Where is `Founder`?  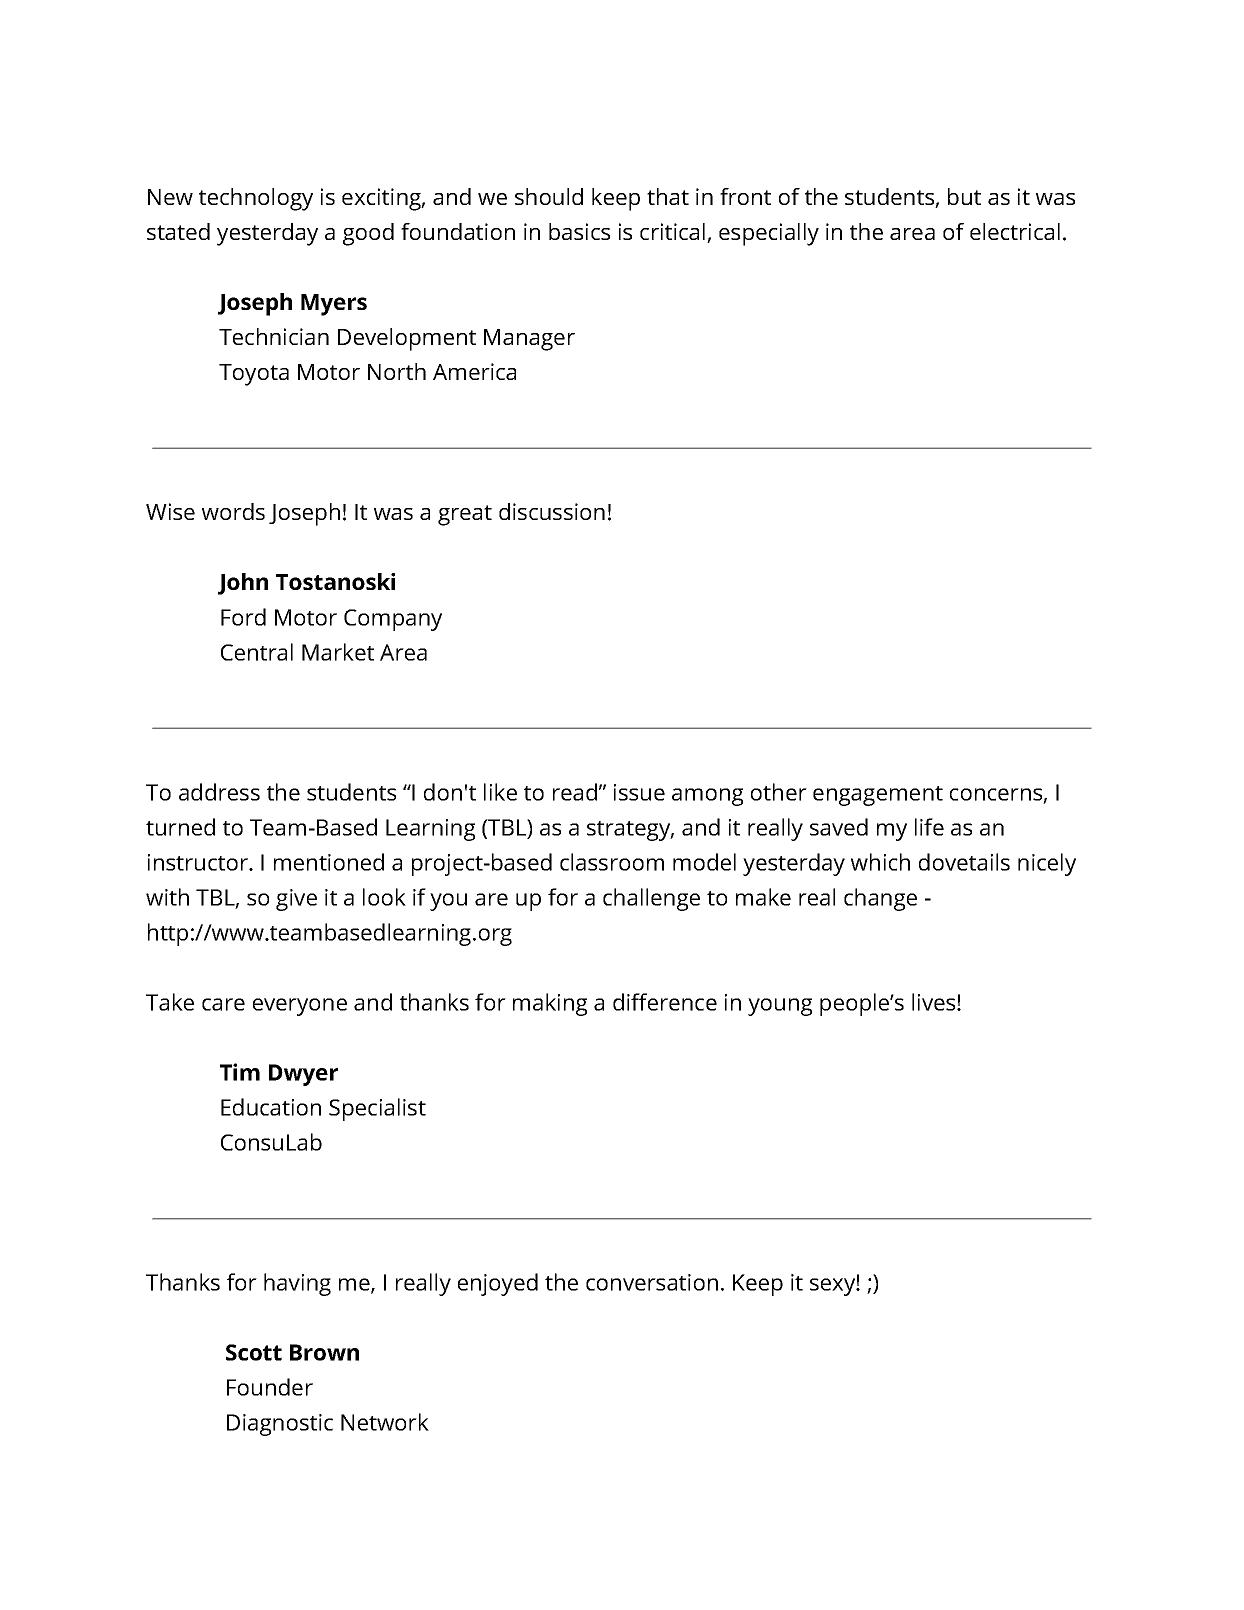 Founder is located at coordinates (270, 1387).
